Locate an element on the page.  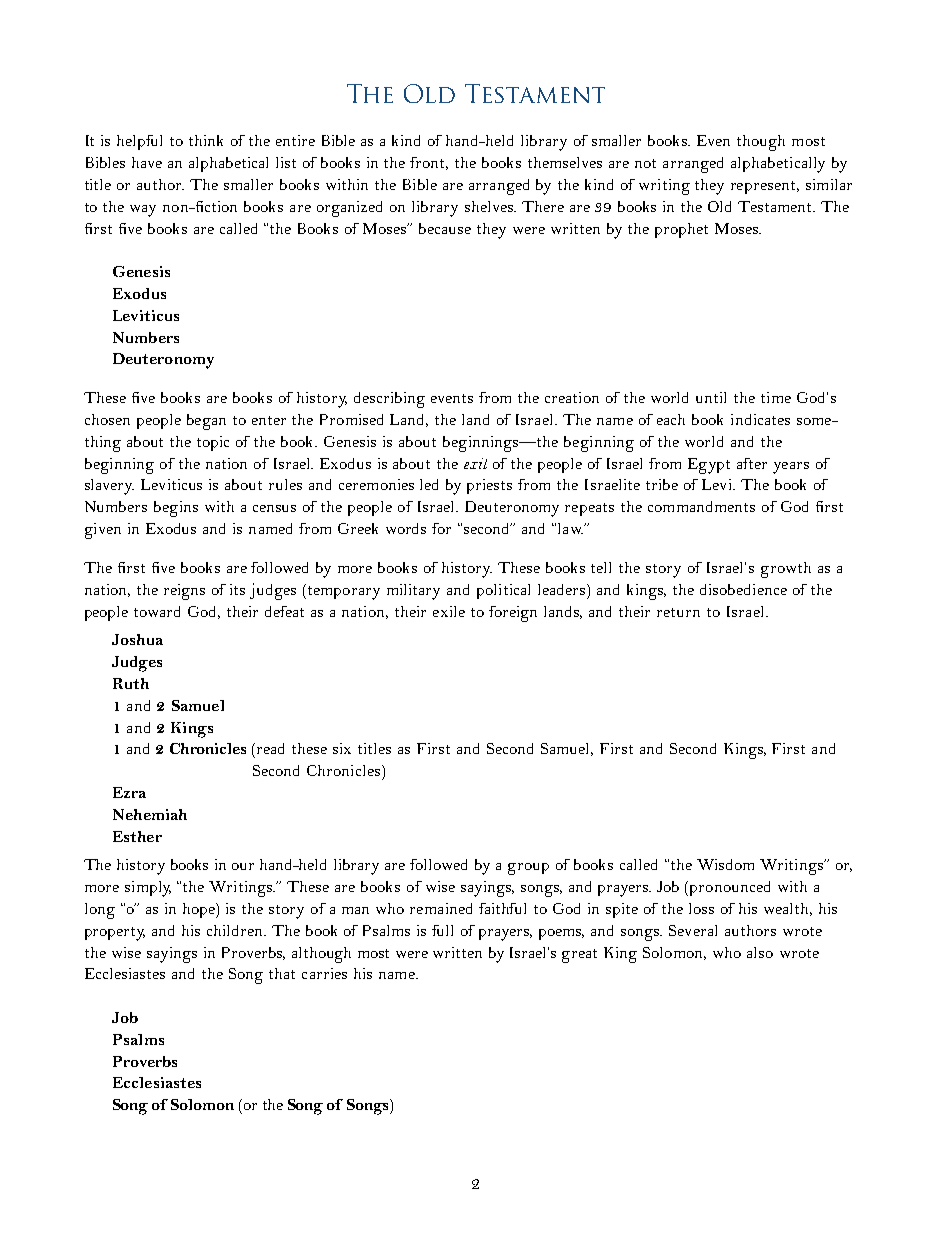
describing is located at coordinates (389, 400).
